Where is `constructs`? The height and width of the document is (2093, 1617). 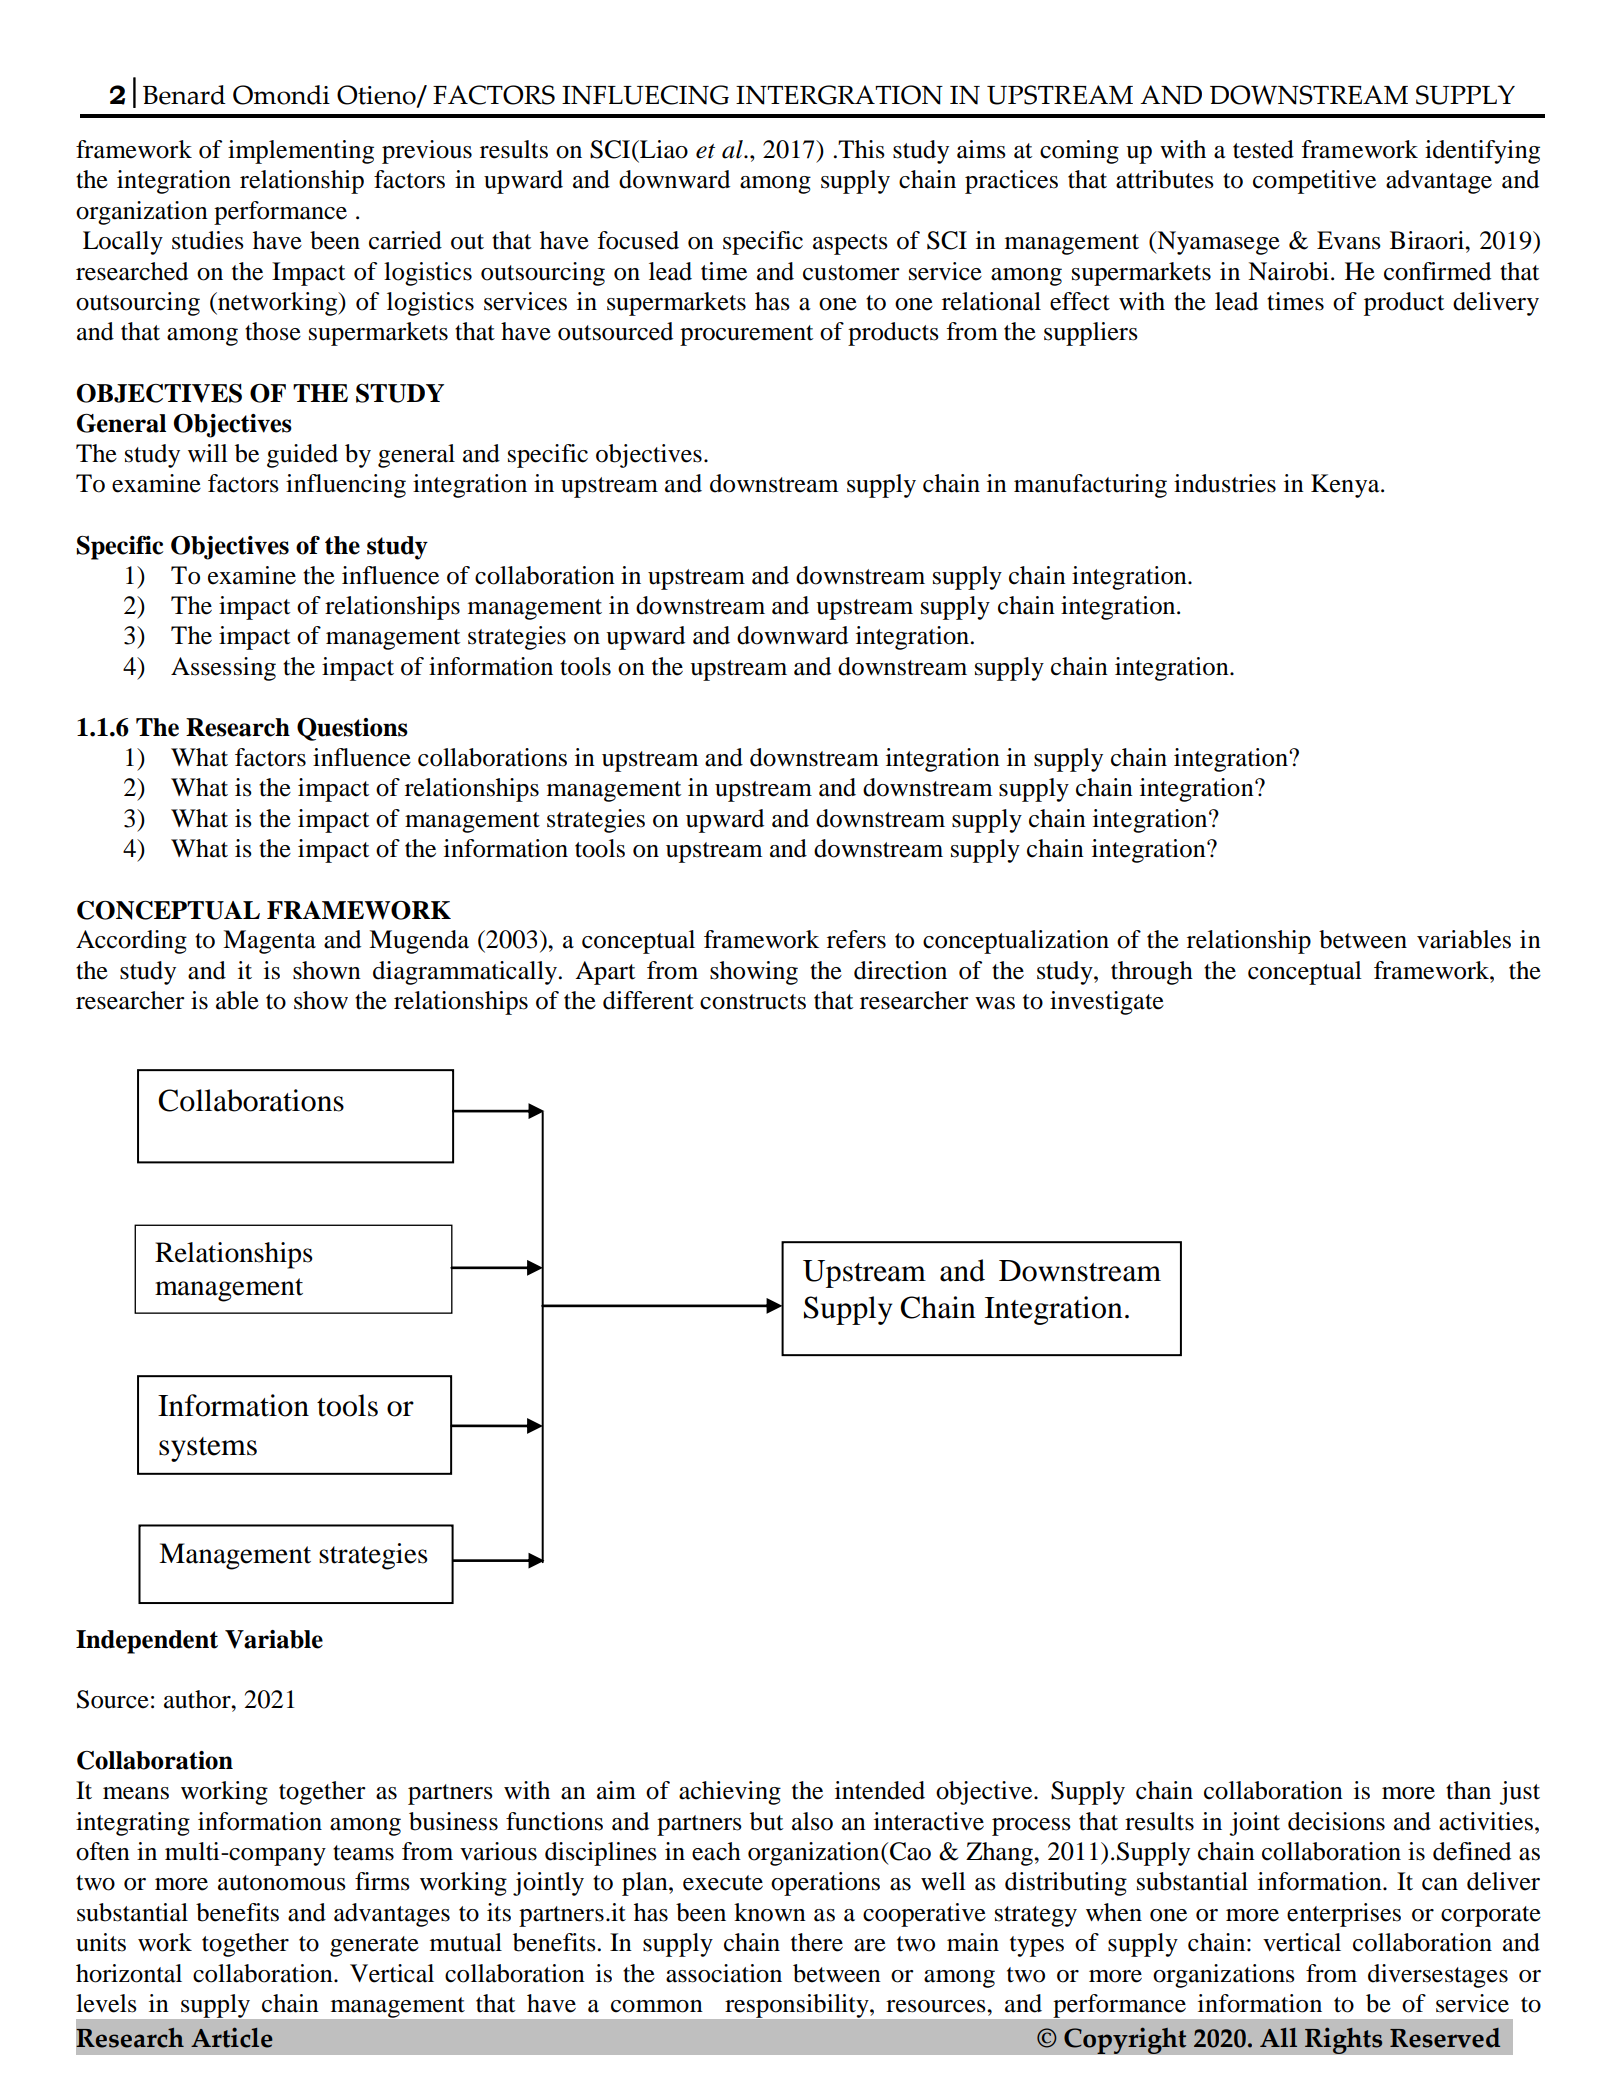
constructs is located at coordinates (753, 1002).
